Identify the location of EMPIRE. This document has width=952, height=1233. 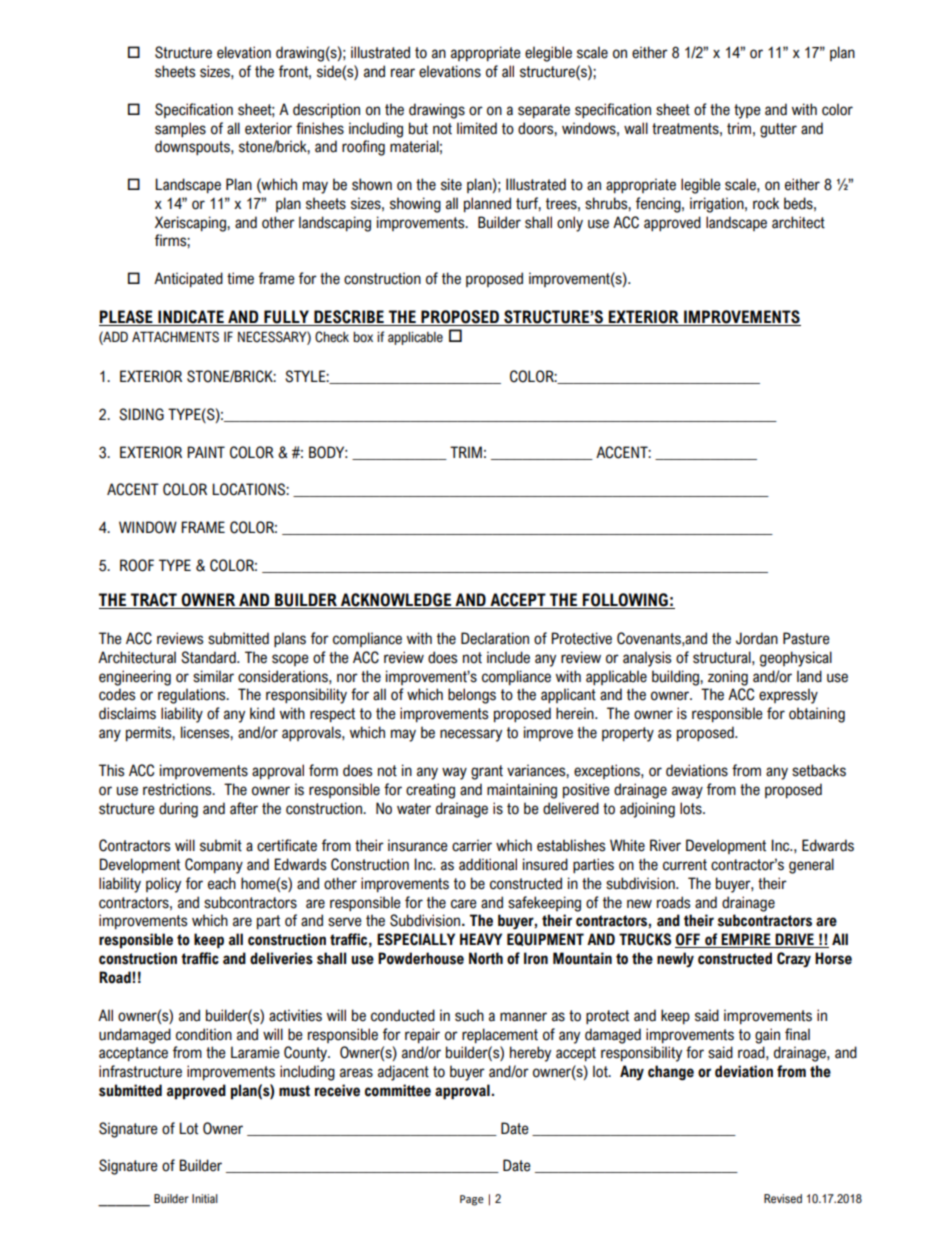
(746, 940).
